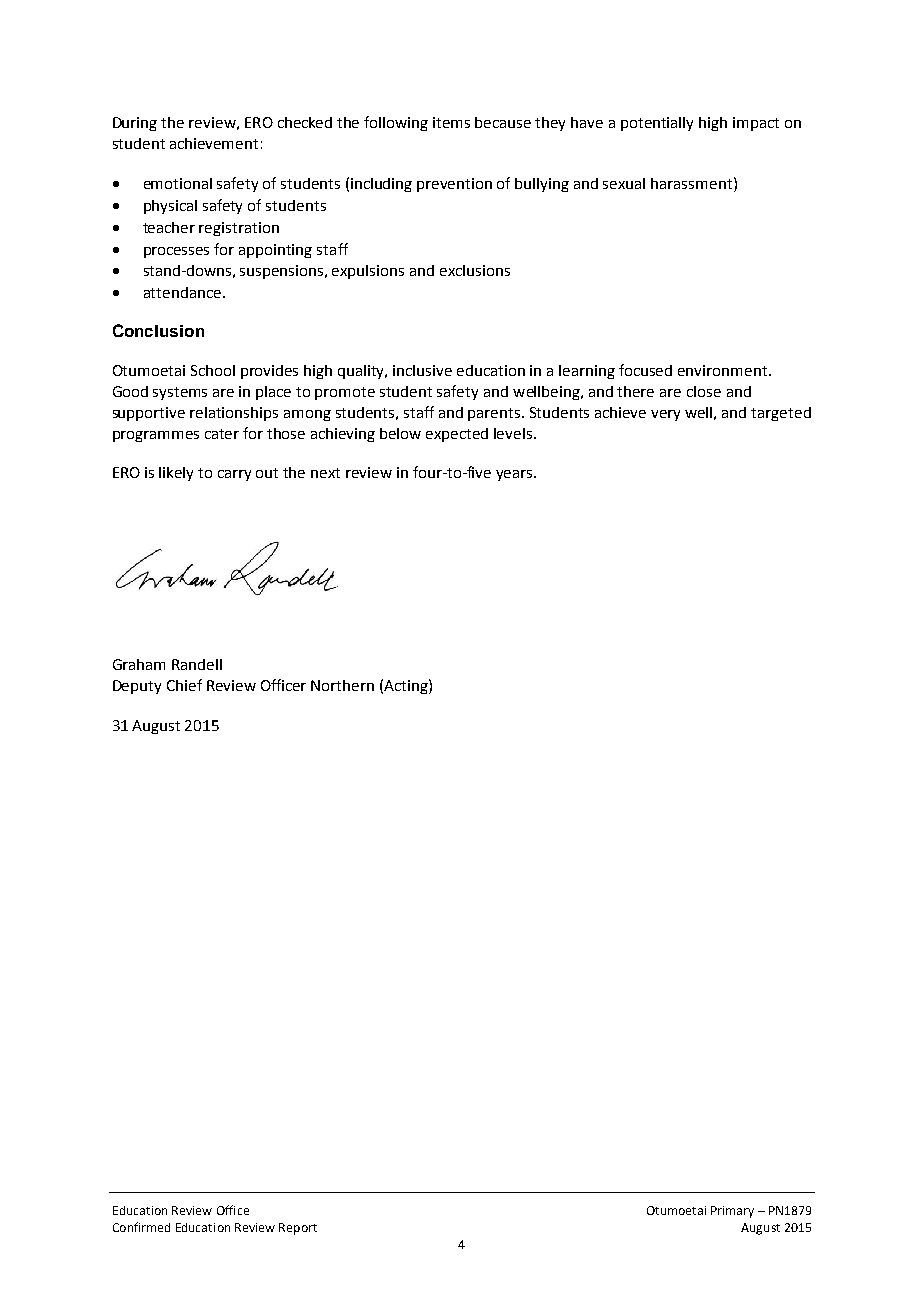  I want to click on potentially, so click(657, 124).
